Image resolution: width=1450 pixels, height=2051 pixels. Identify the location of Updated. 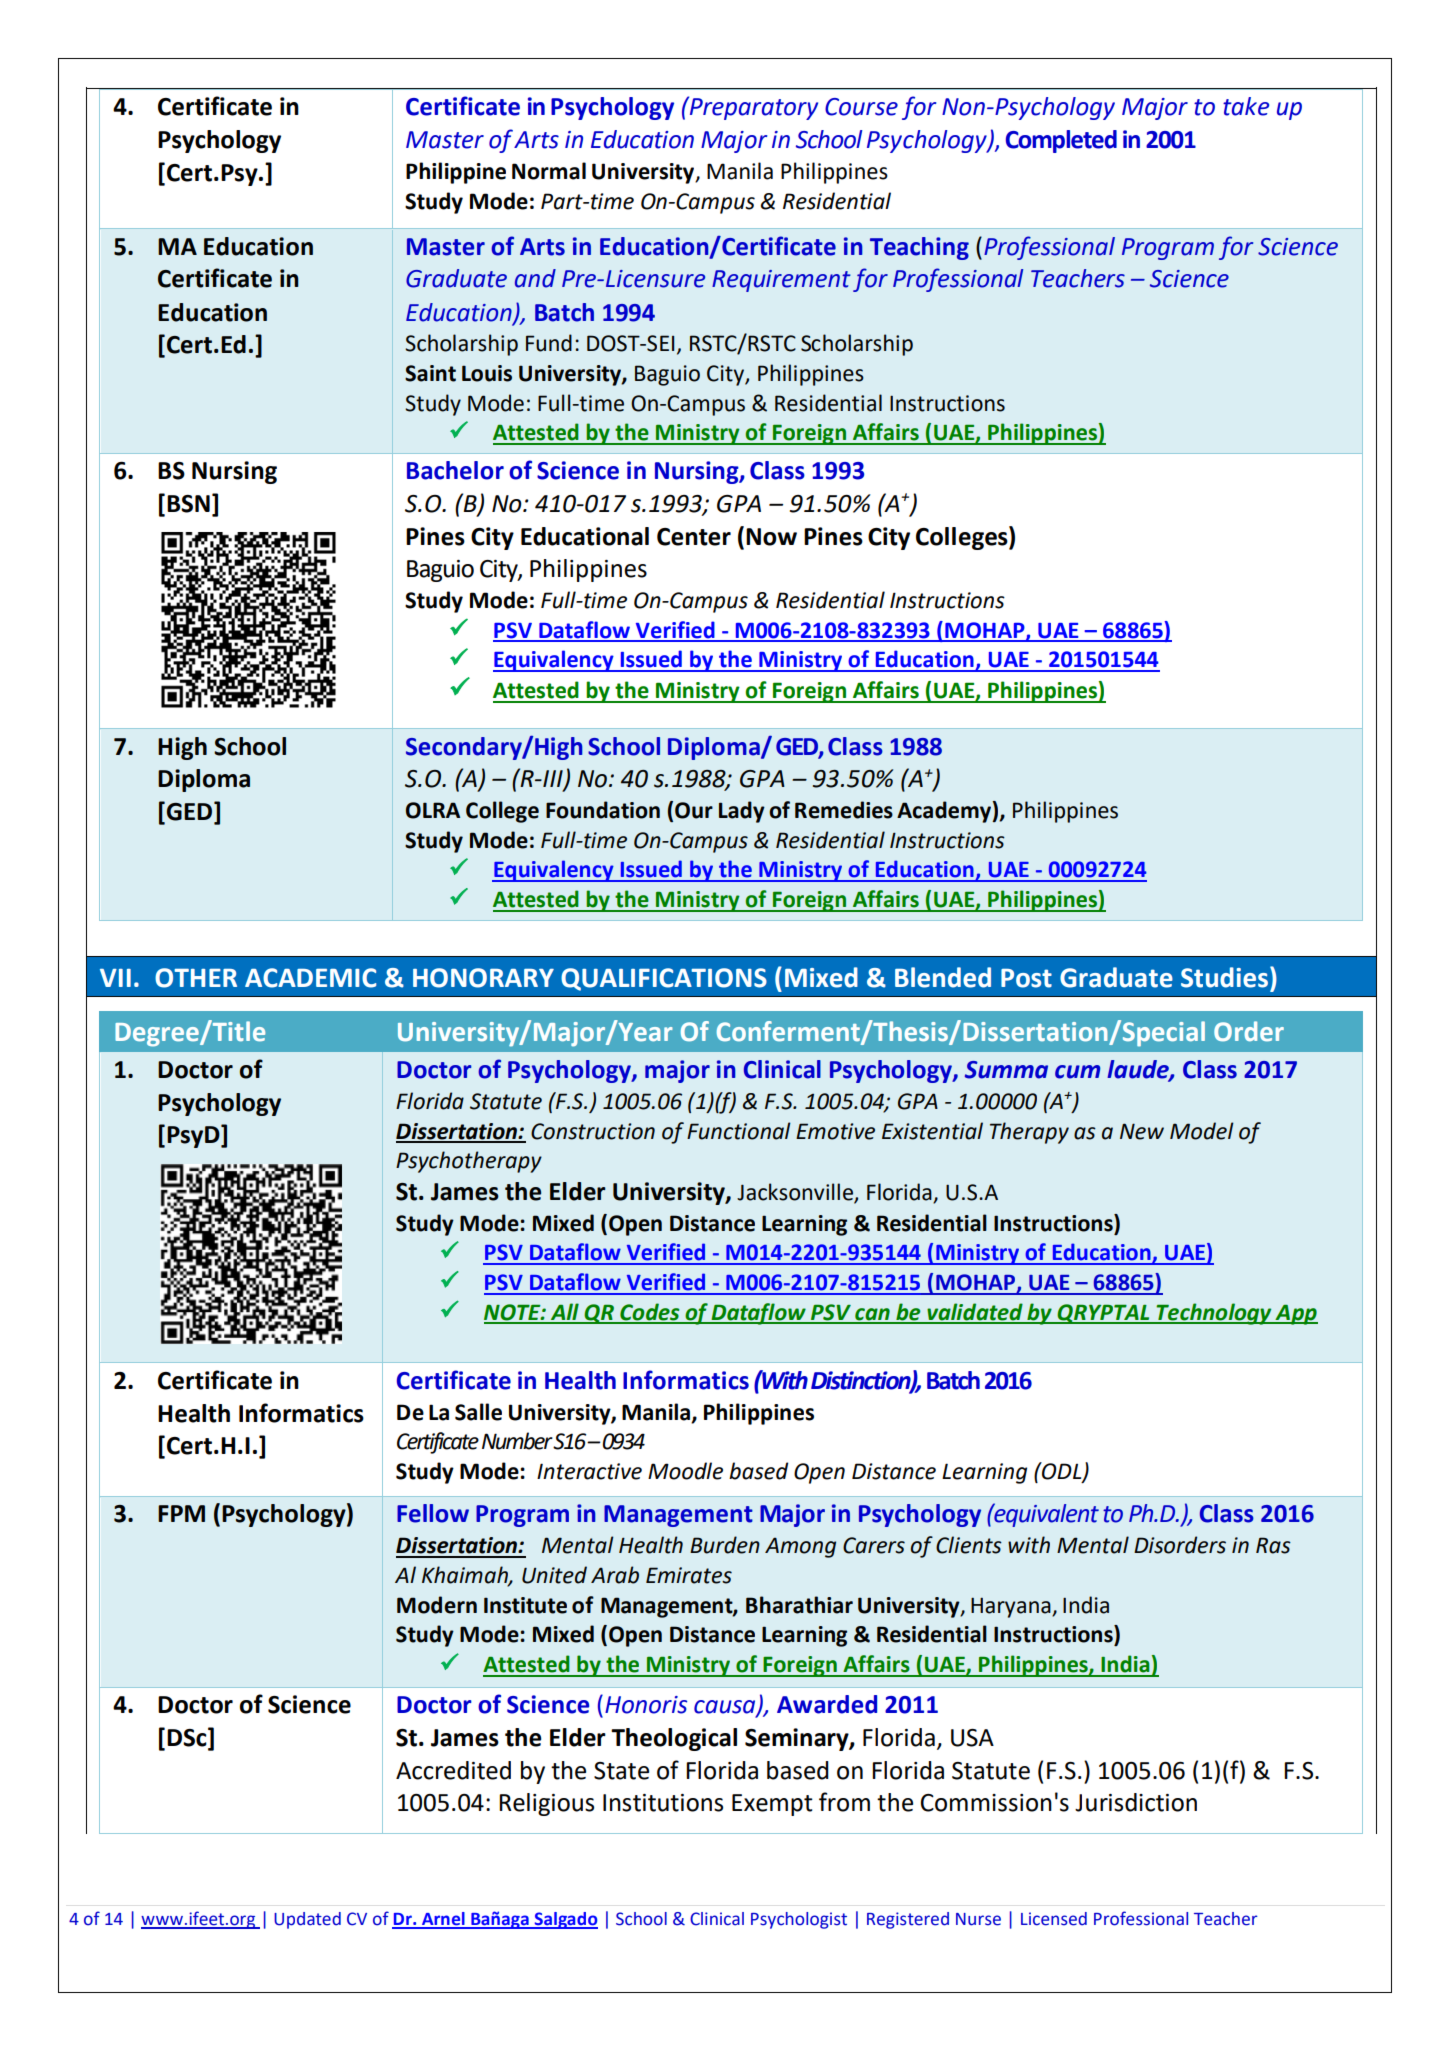
(307, 1920).
